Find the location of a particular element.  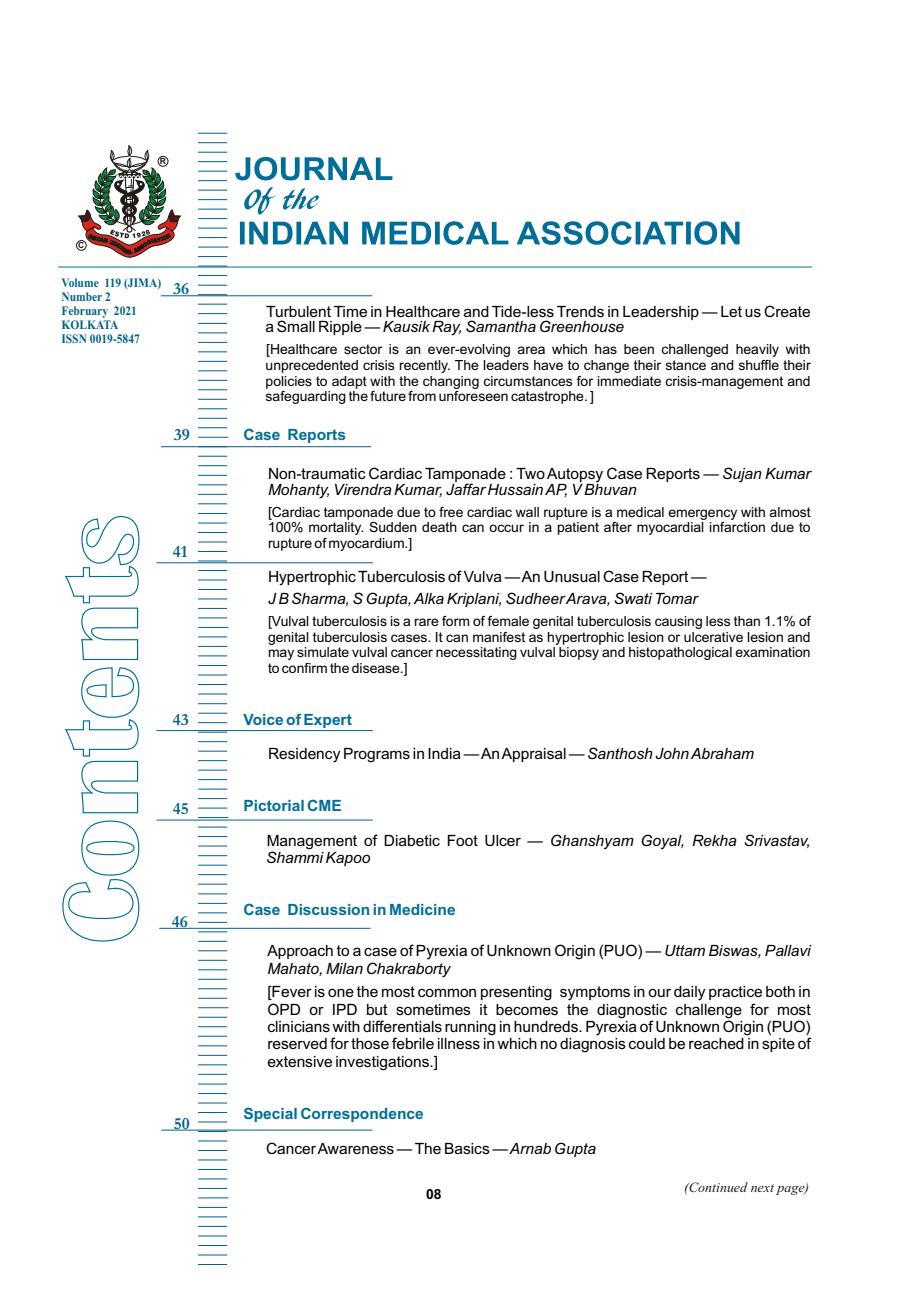

Voice is located at coordinates (263, 719).
